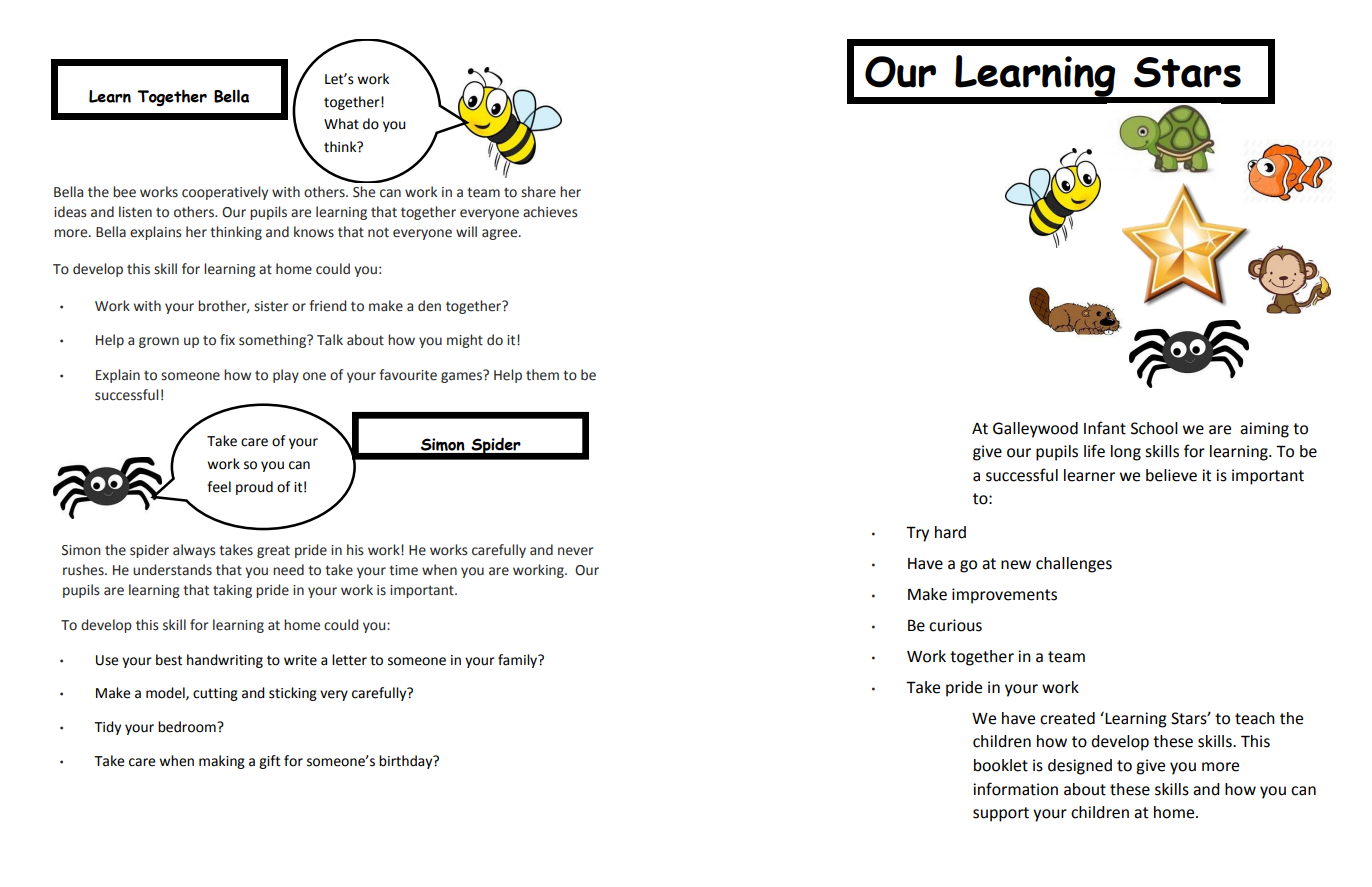 The image size is (1372, 887). Describe the element at coordinates (271, 306) in the screenshot. I see `sister` at that location.
